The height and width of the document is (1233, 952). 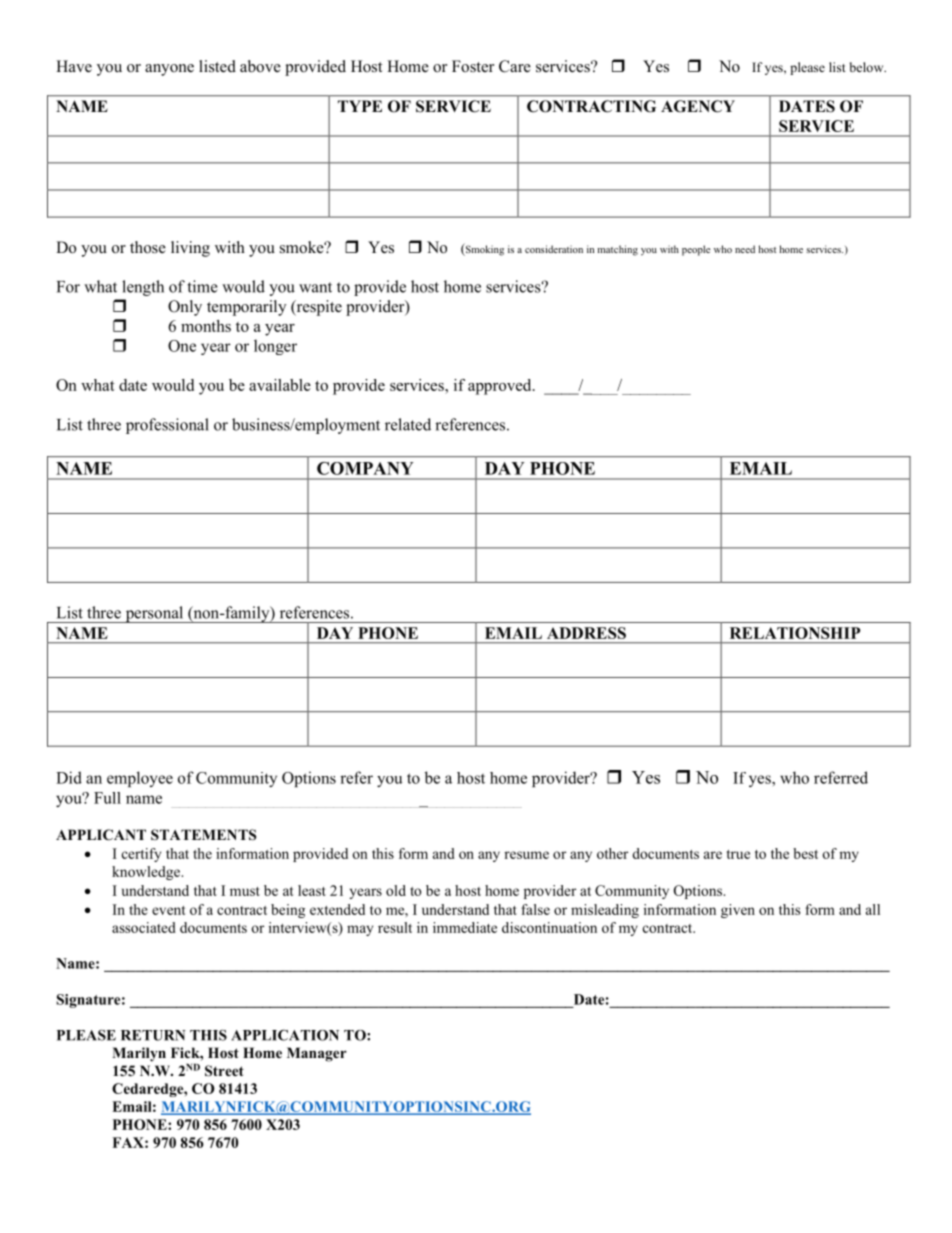 I want to click on RETURN, so click(x=153, y=1035).
